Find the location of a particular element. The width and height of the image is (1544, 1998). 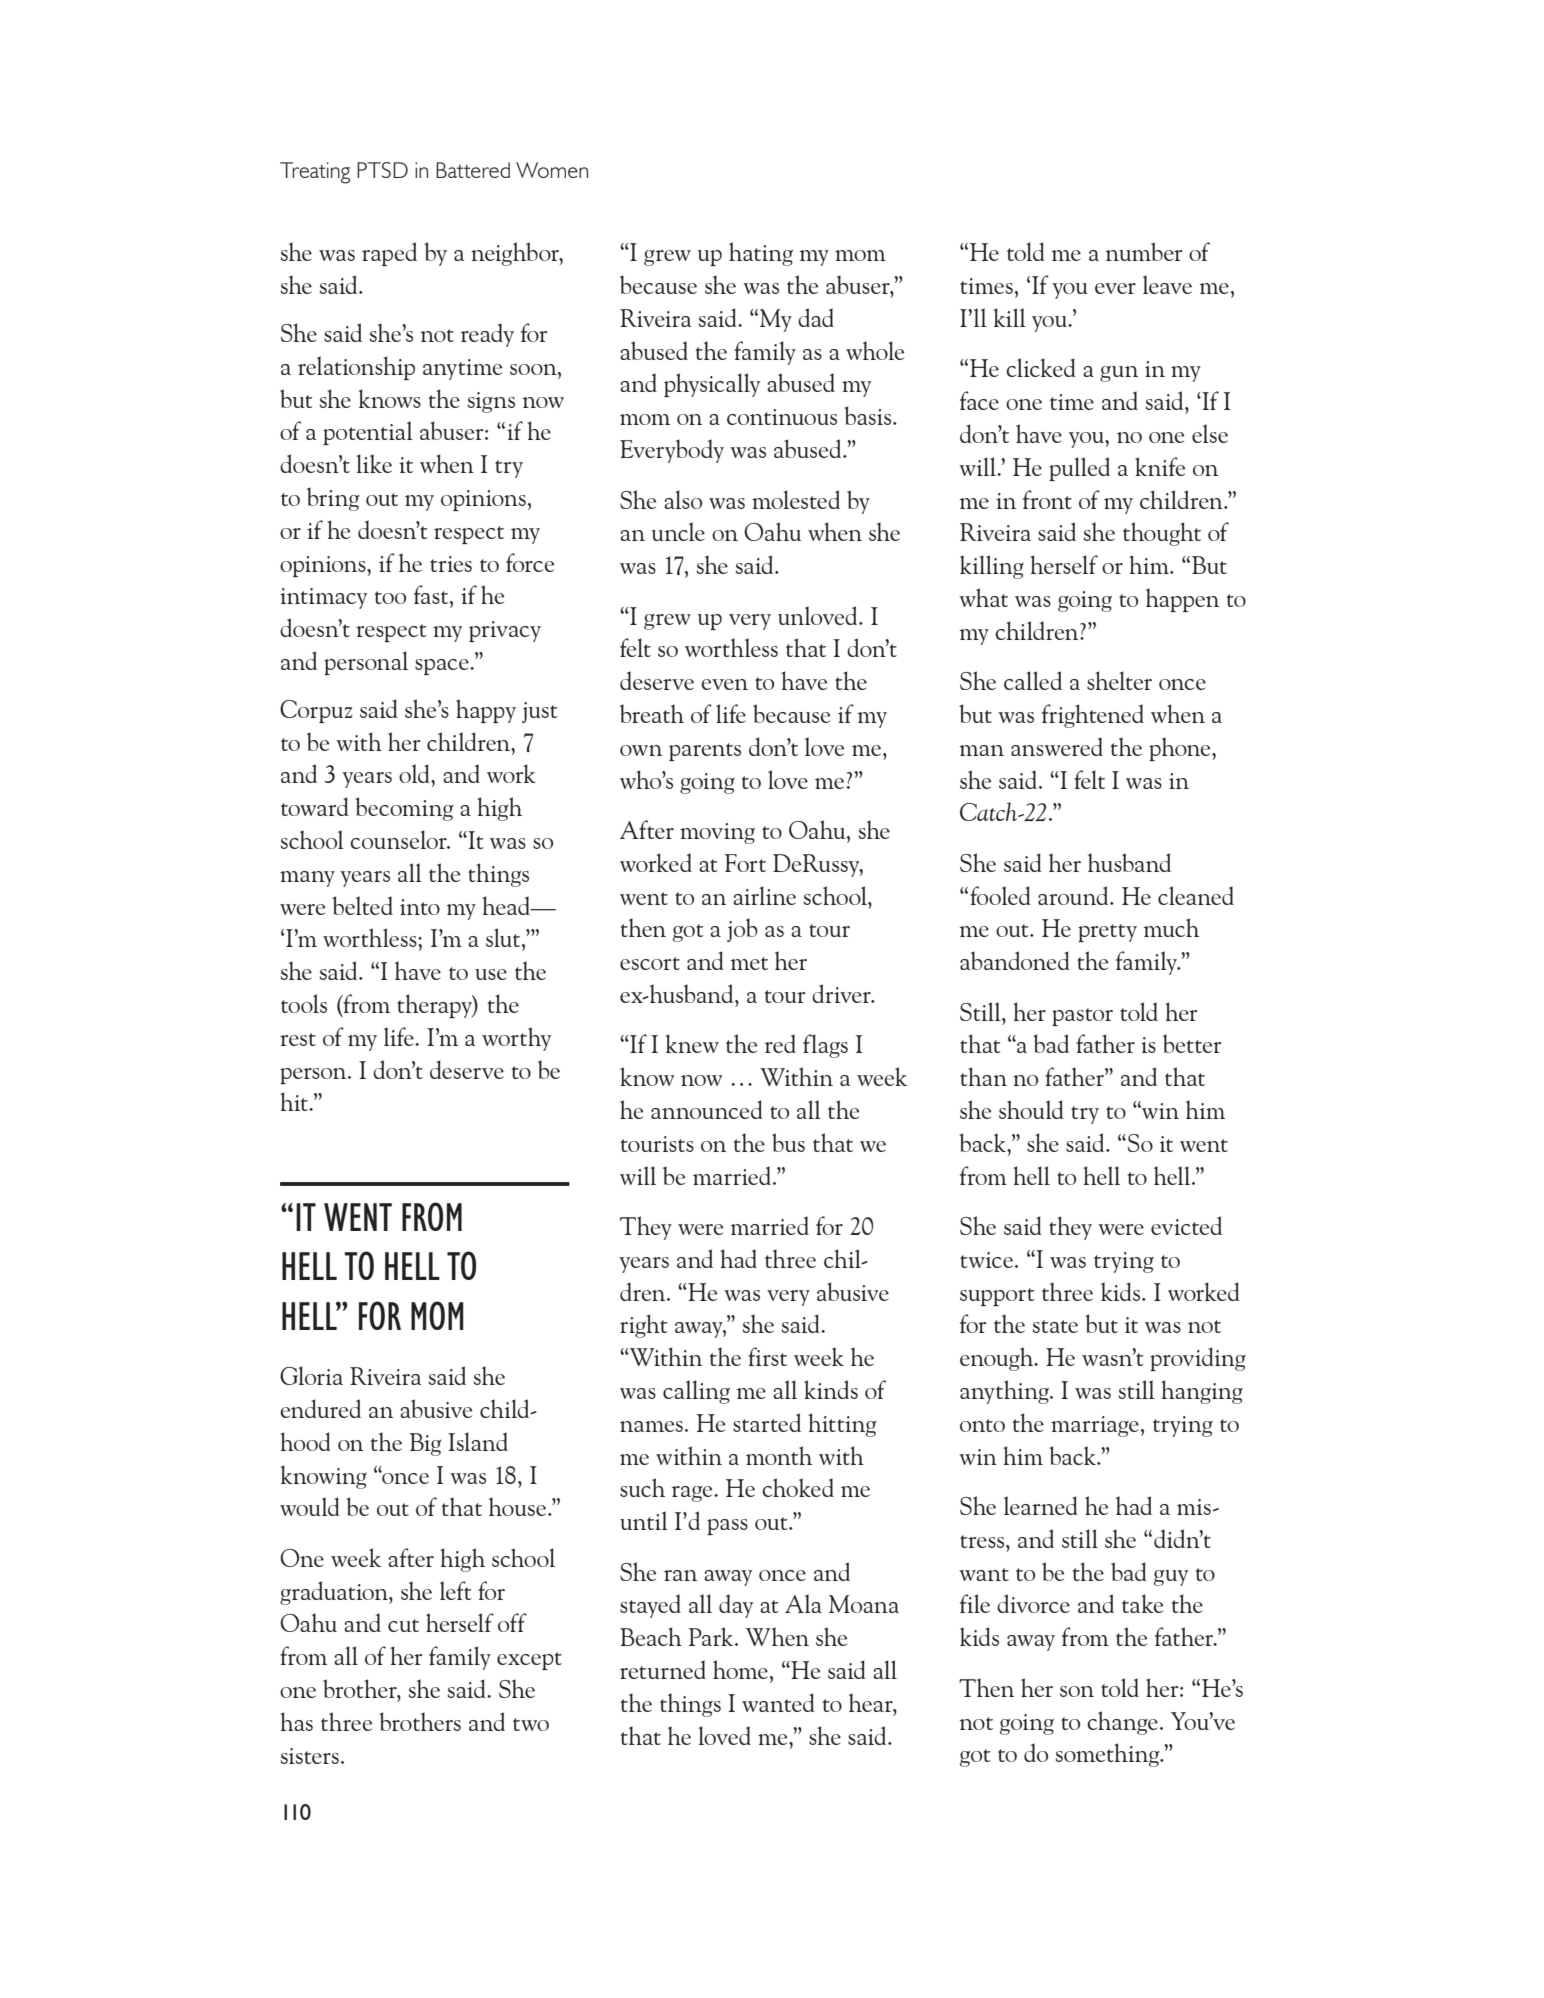

hating is located at coordinates (761, 254).
